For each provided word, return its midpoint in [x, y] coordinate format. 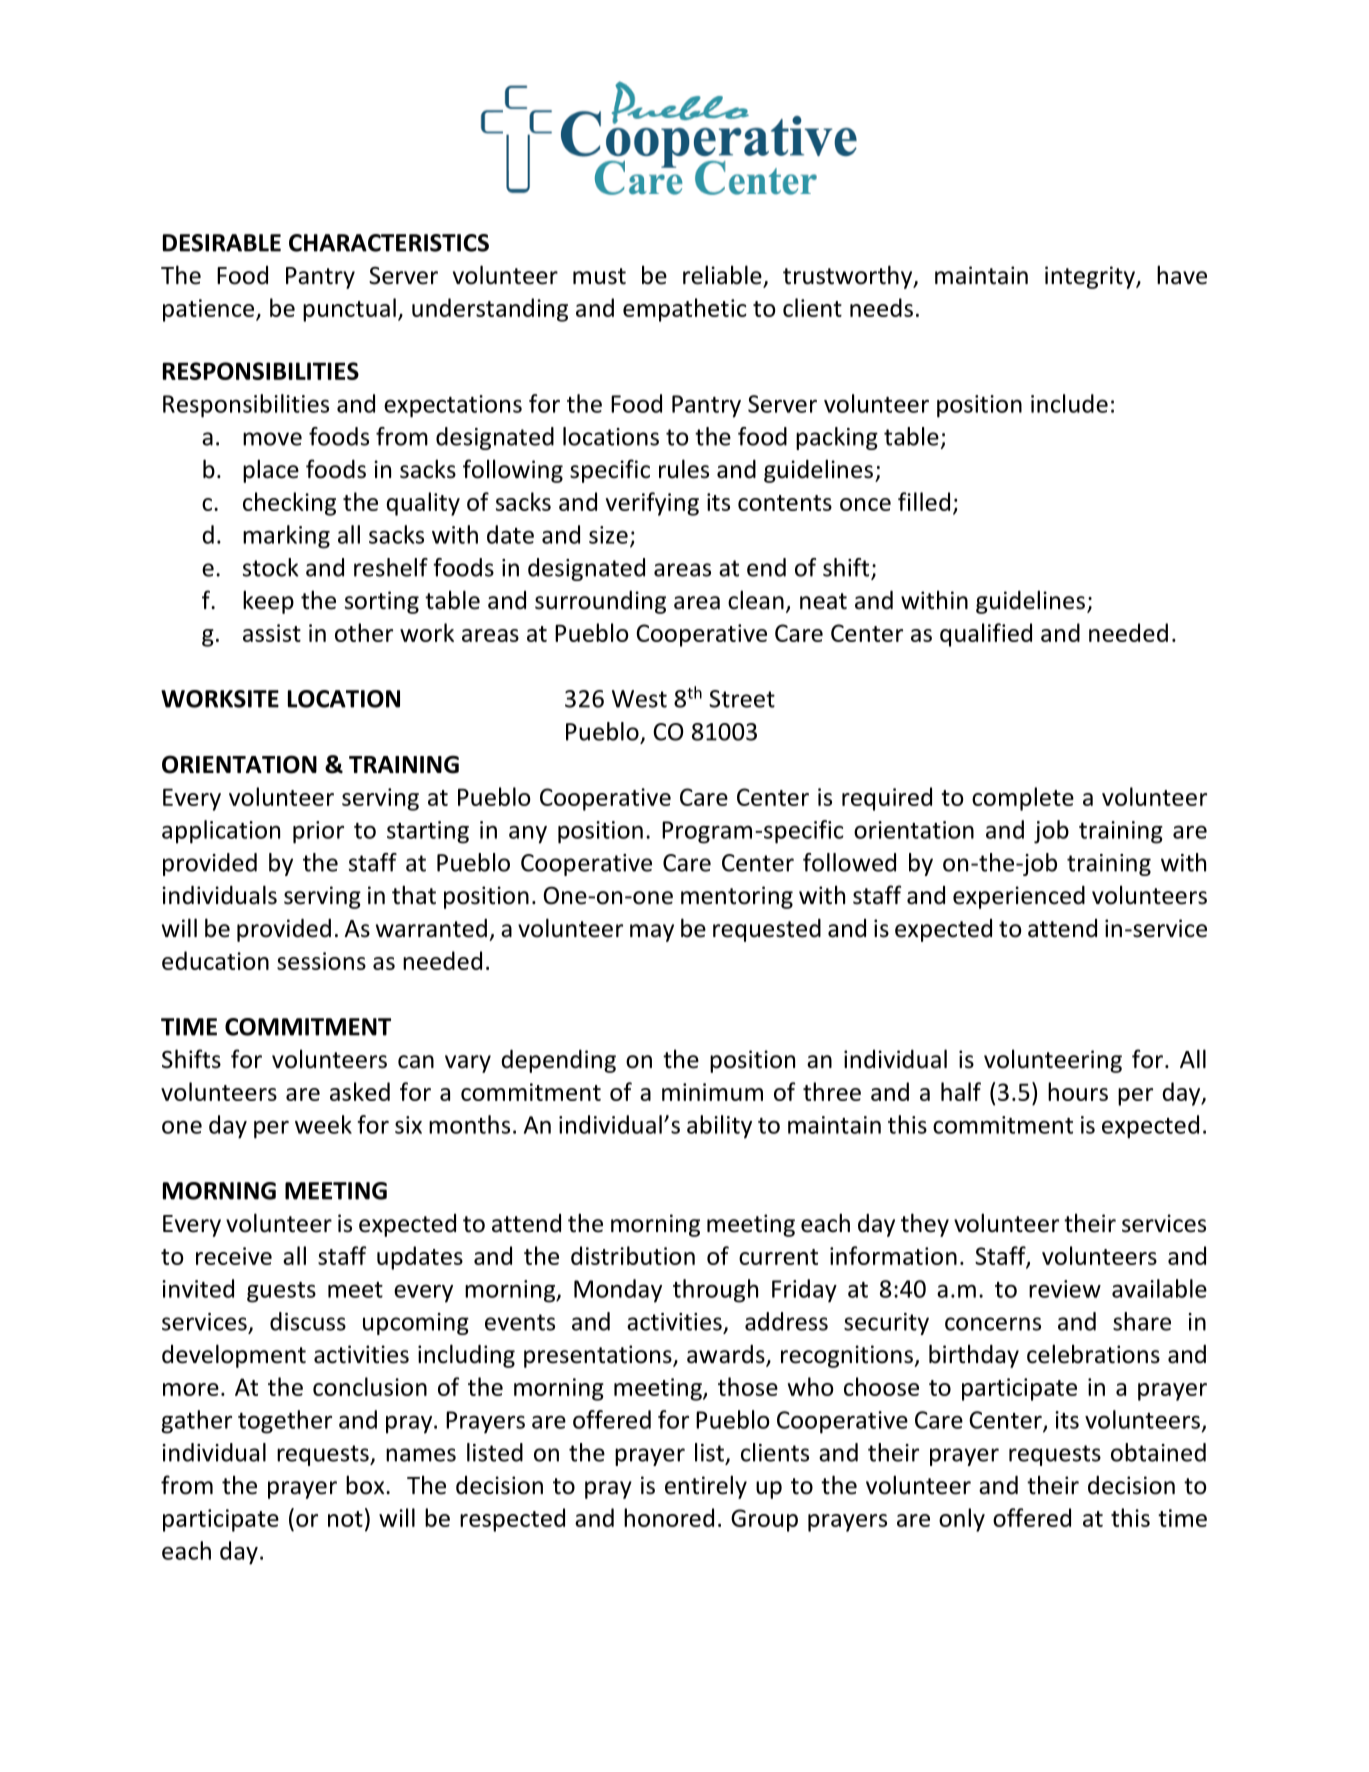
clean [756, 600]
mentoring [737, 897]
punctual [349, 310]
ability [719, 1127]
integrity [1091, 277]
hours [1078, 1091]
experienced [1019, 897]
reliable [723, 276]
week [323, 1124]
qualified [986, 635]
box [366, 1485]
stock [271, 567]
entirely [706, 1487]
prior [318, 832]
